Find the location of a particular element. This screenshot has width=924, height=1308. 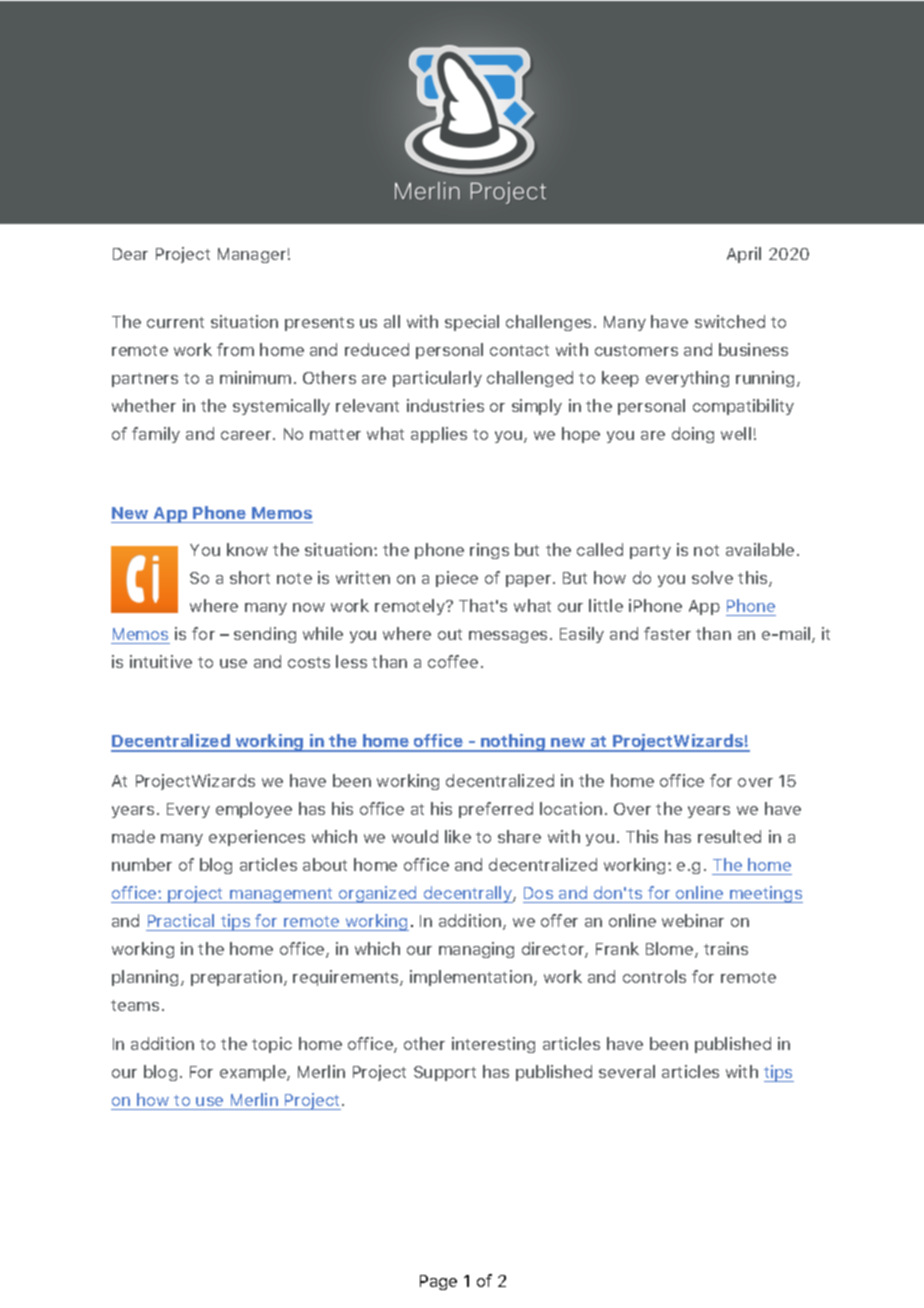

switched is located at coordinates (730, 321).
